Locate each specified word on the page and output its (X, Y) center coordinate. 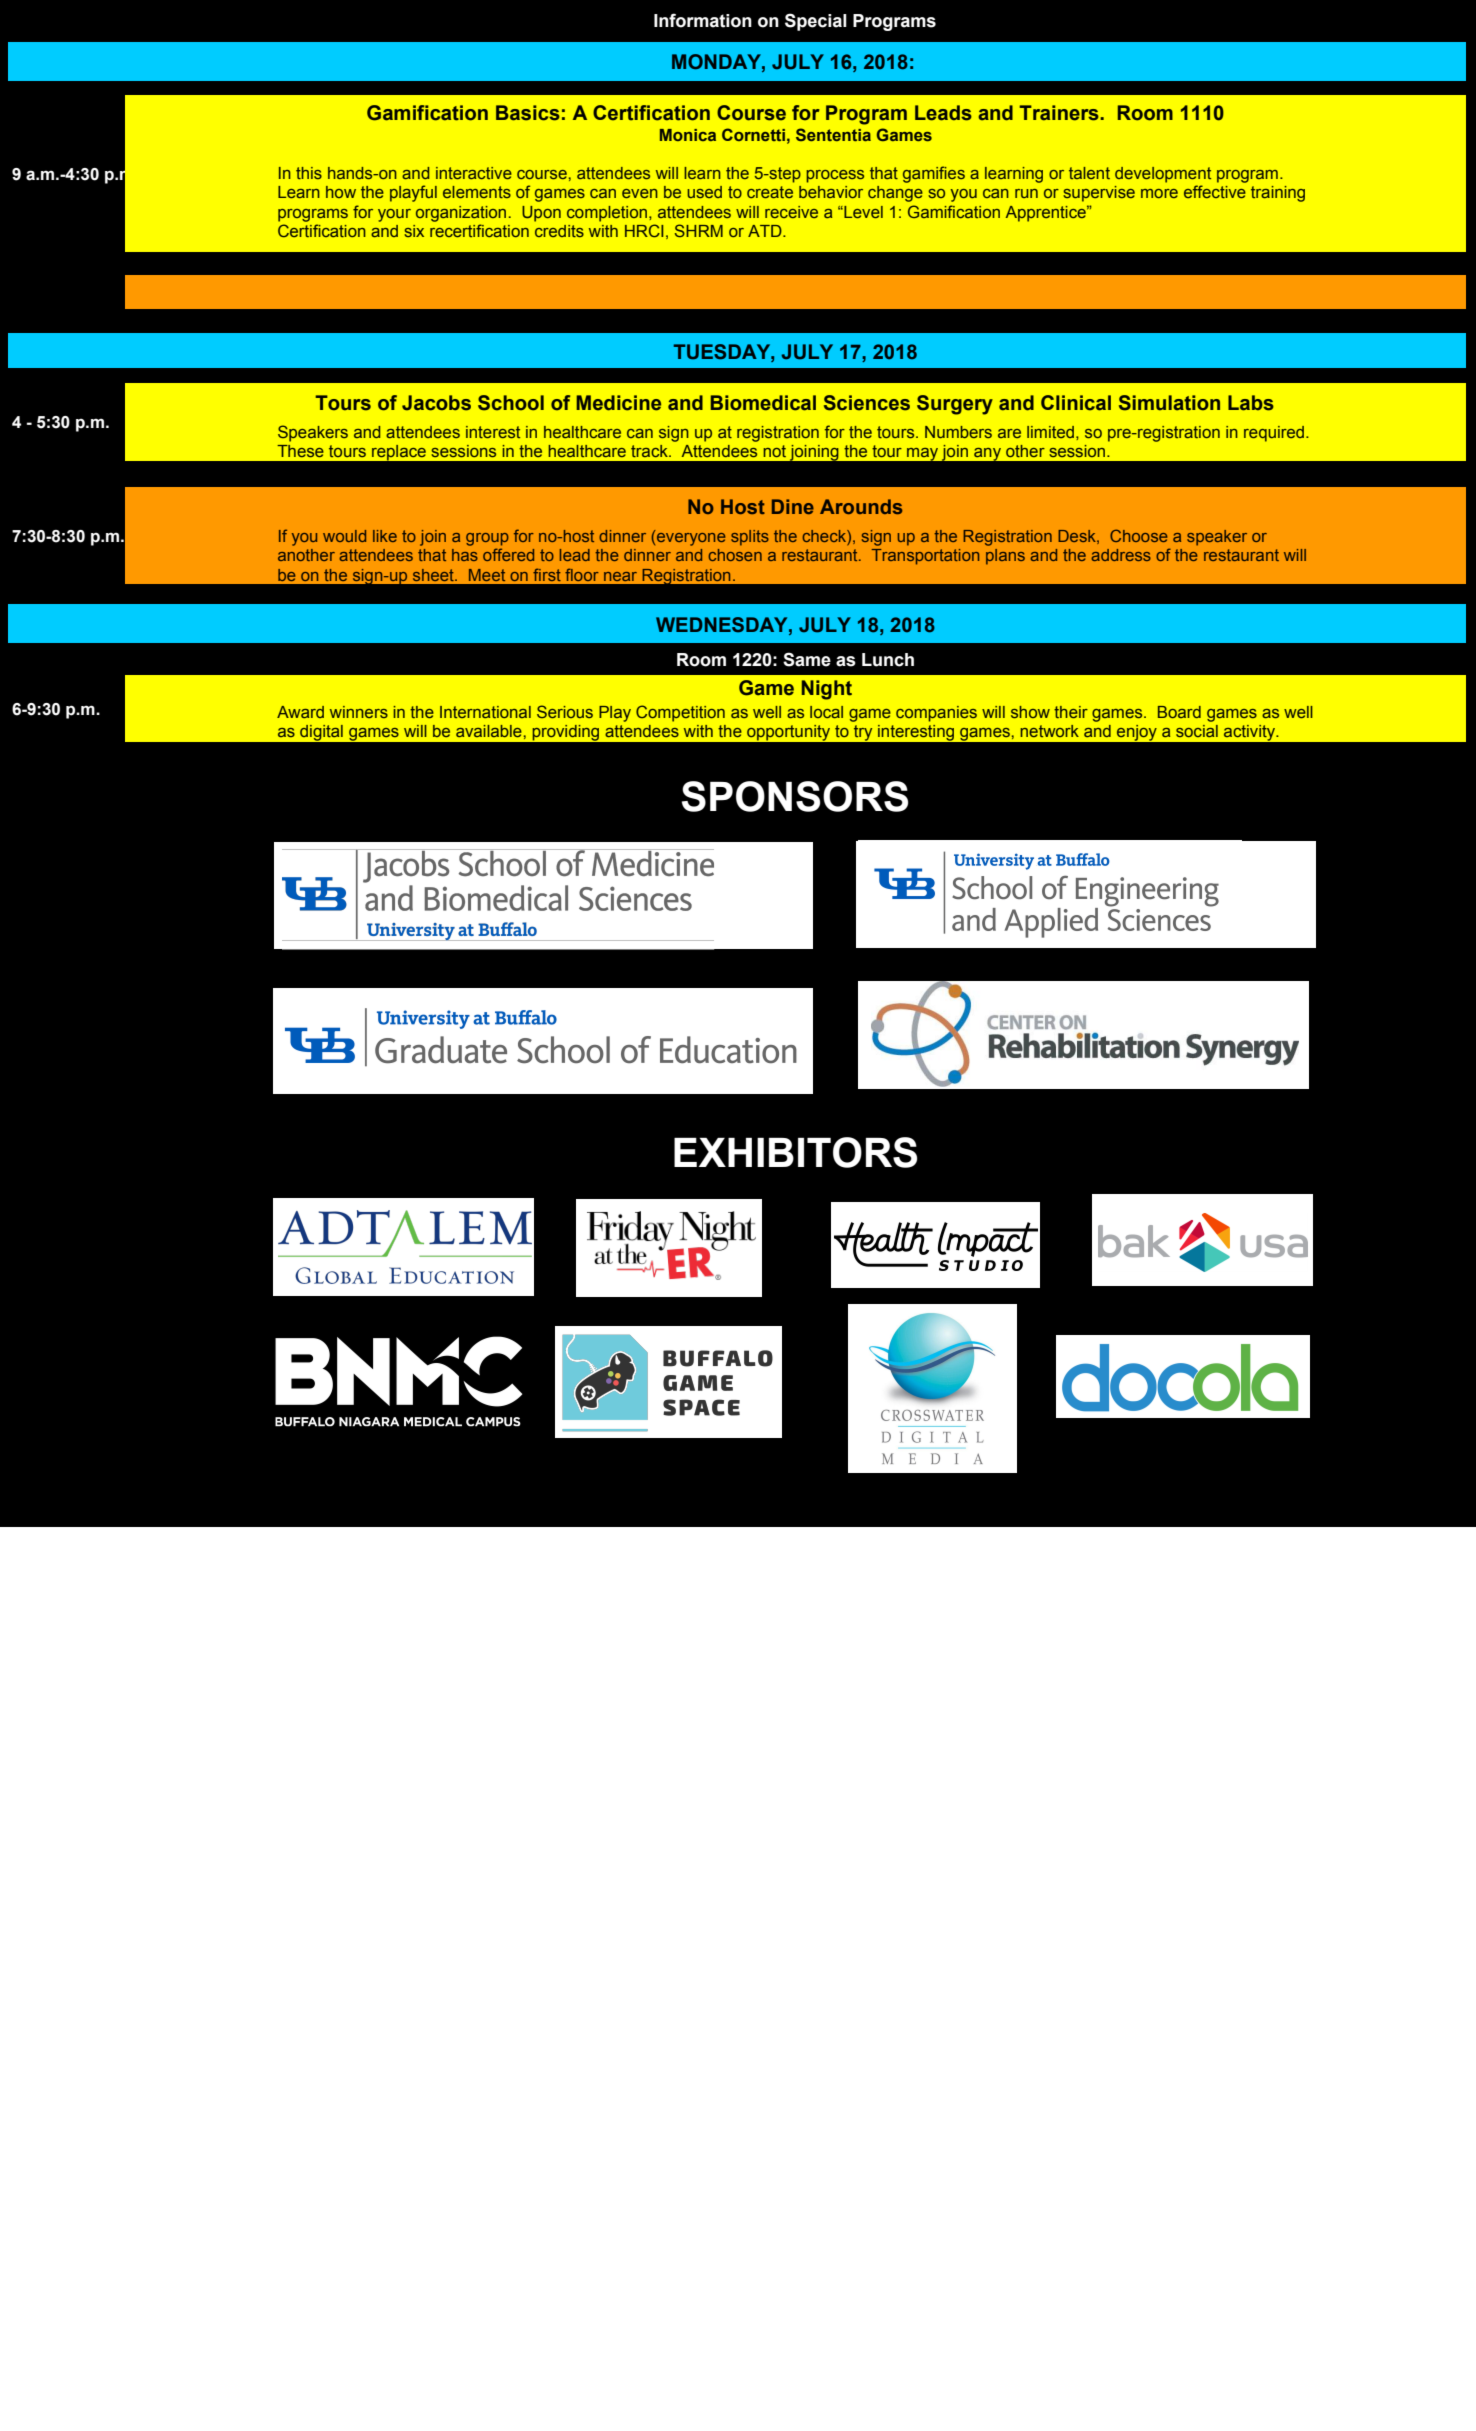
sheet (434, 575)
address (1121, 555)
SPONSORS (795, 796)
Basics (528, 113)
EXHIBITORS (795, 1152)
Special (816, 22)
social (1197, 731)
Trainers (1060, 113)
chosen (735, 555)
